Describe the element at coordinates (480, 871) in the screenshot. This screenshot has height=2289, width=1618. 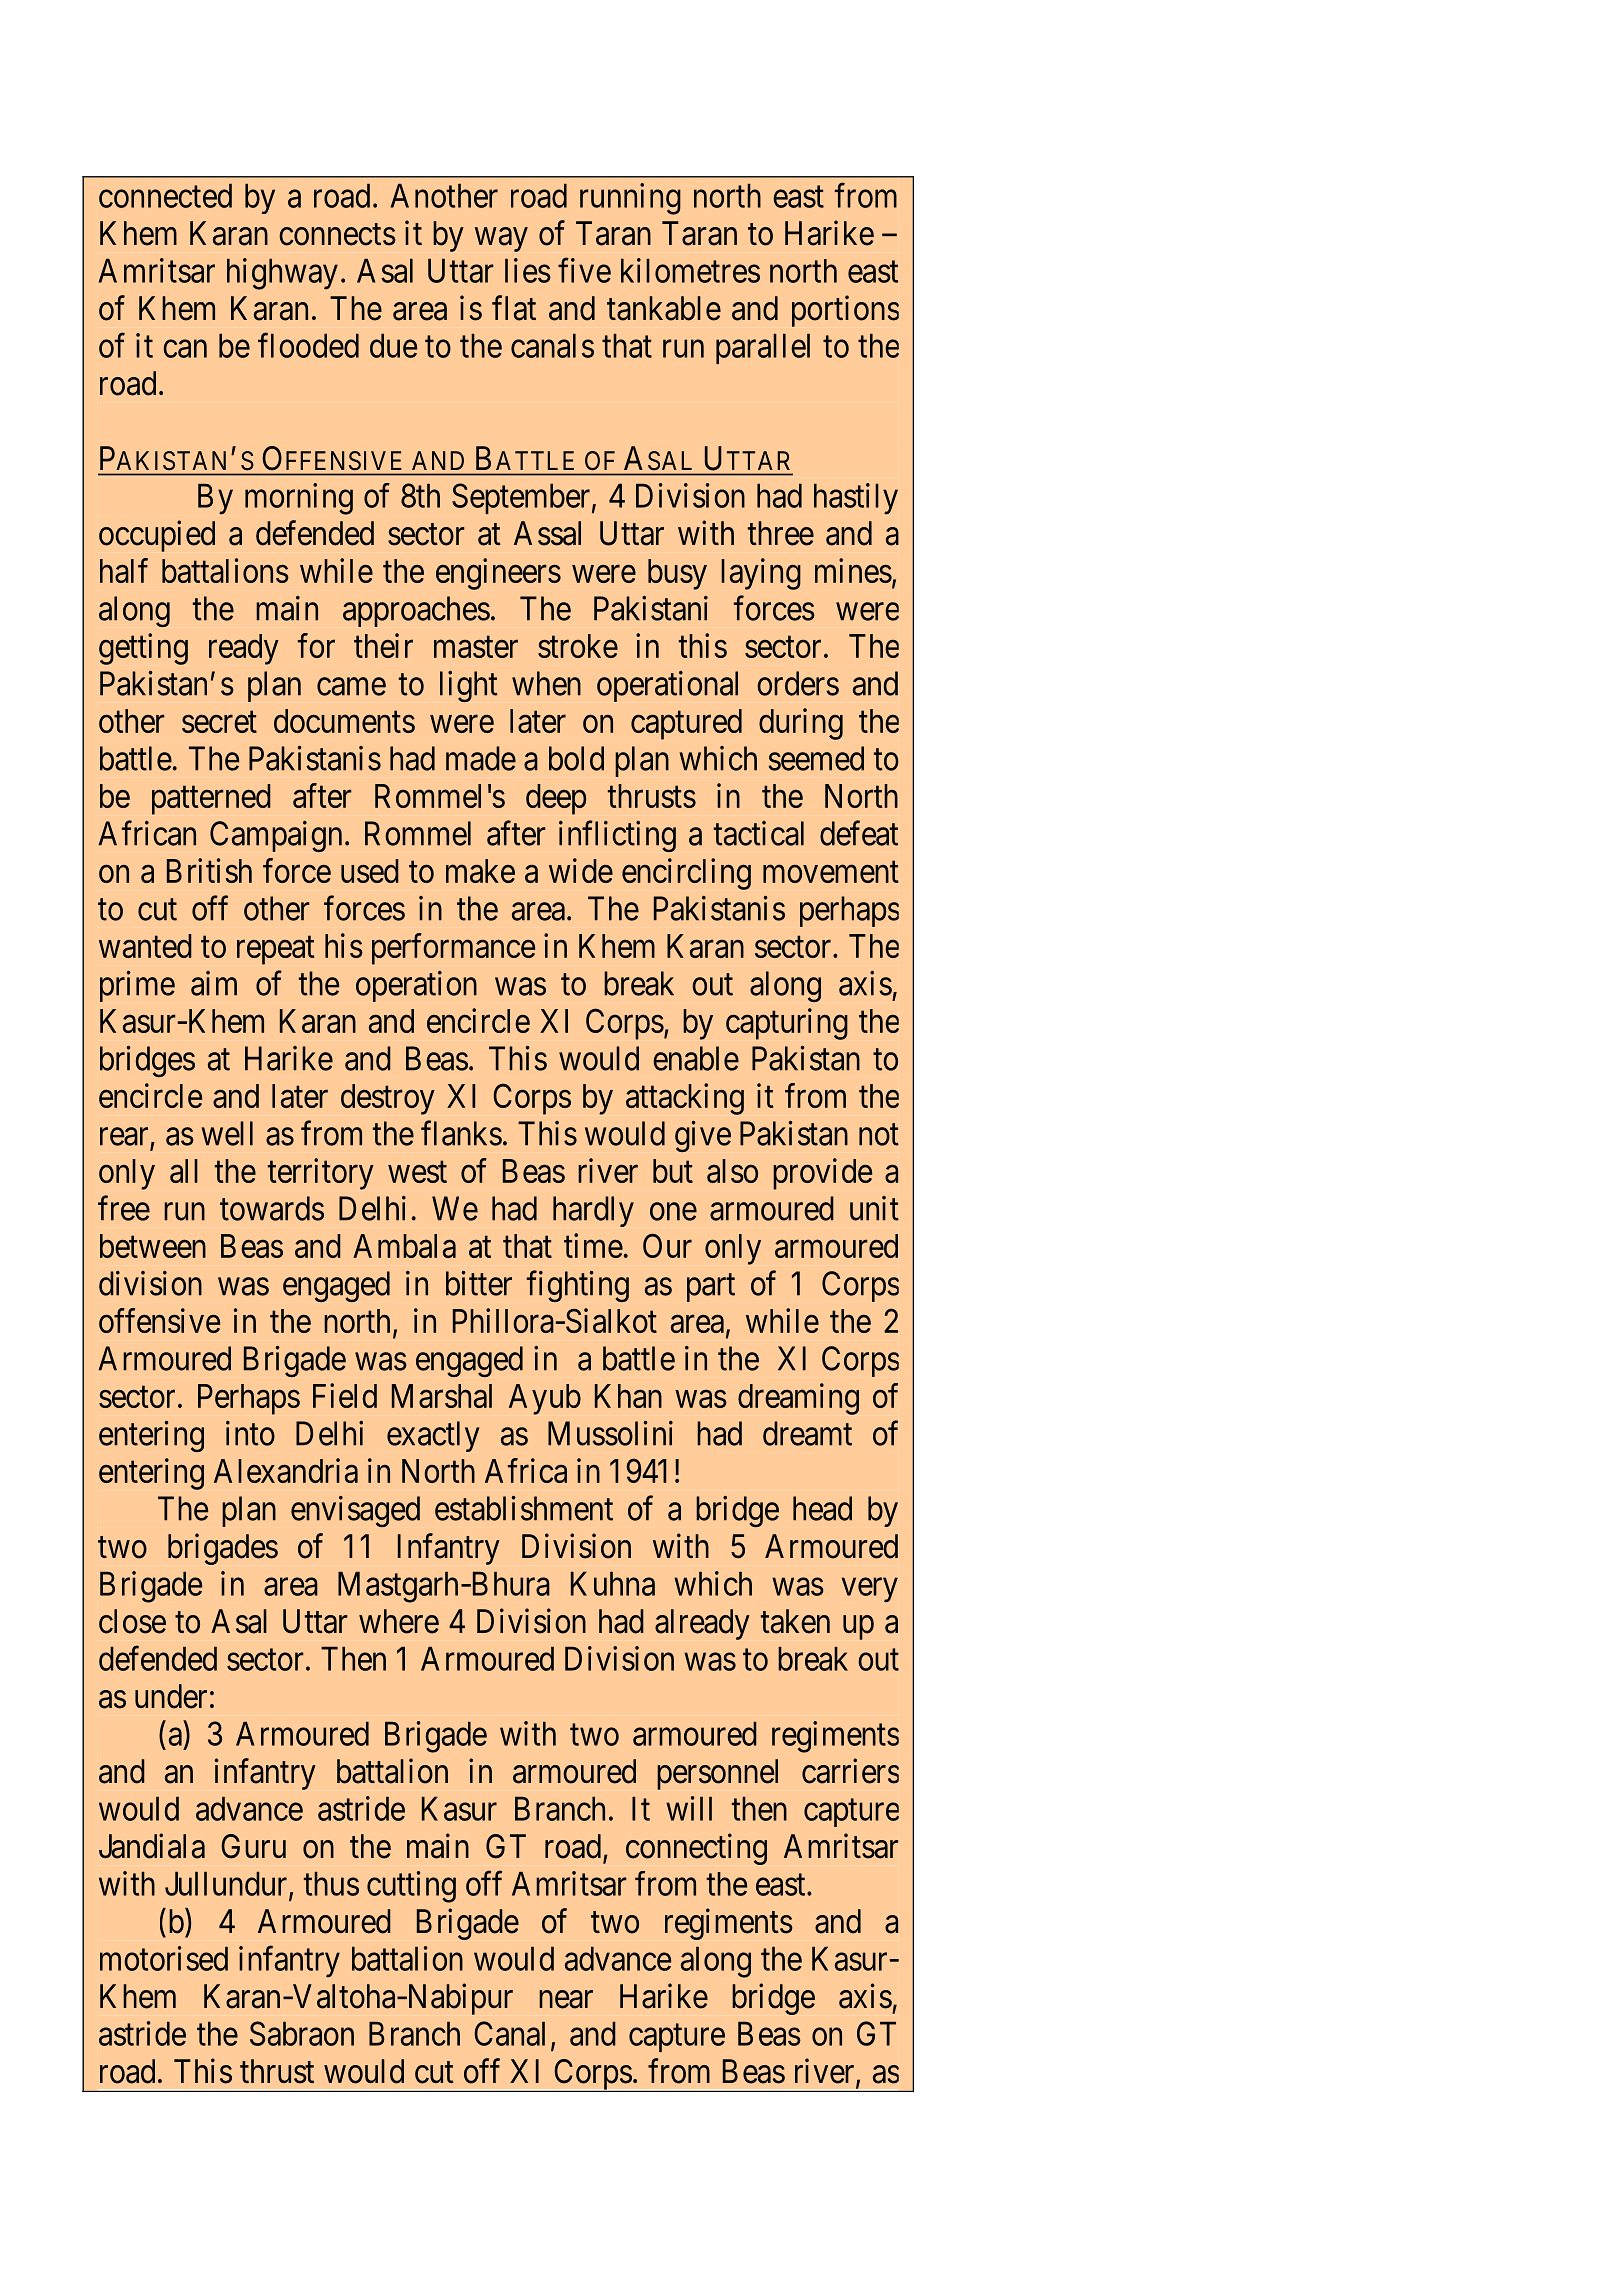
I see `make` at that location.
